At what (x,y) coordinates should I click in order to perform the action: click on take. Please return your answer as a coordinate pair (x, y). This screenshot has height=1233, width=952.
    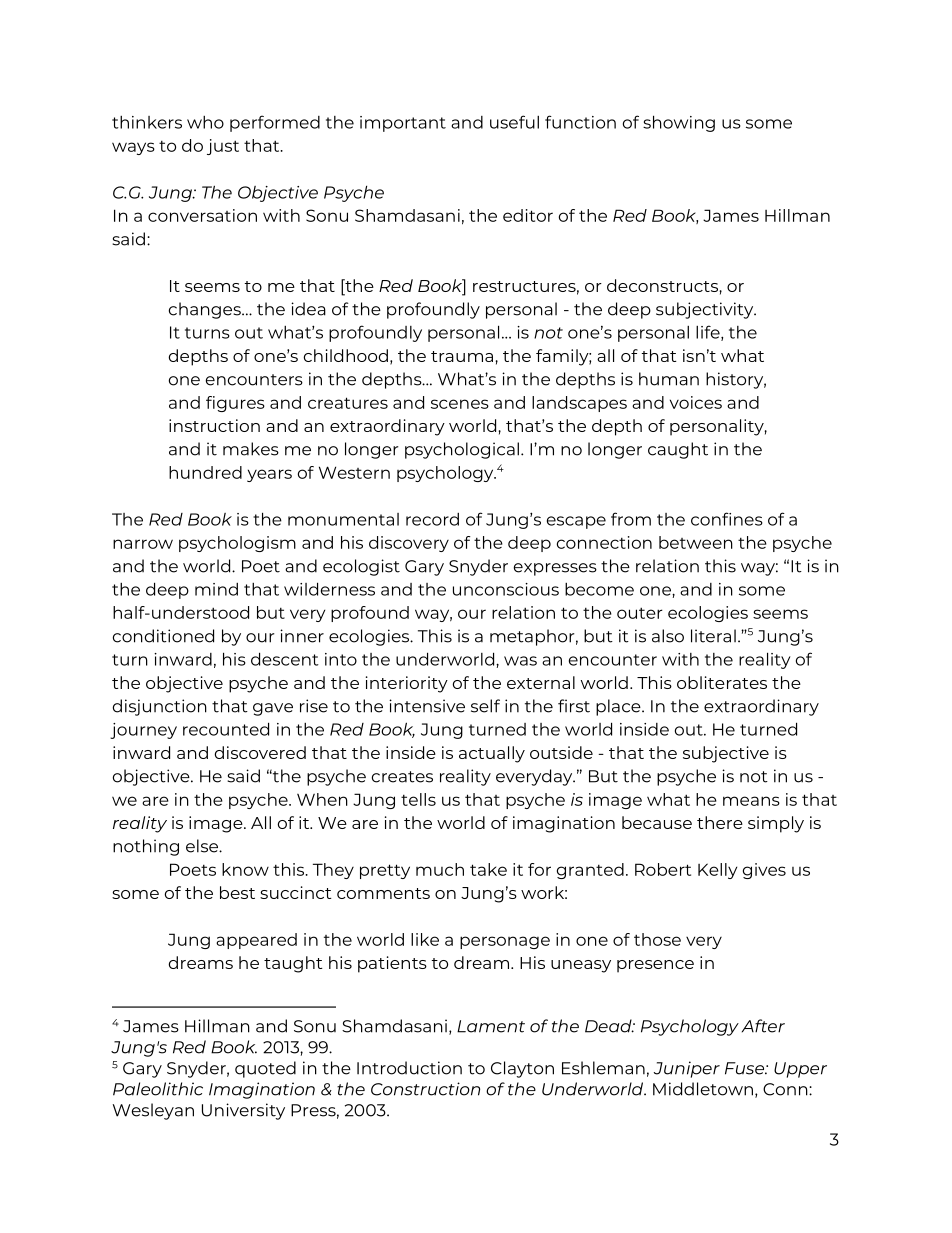
    Looking at the image, I should click on (488, 869).
